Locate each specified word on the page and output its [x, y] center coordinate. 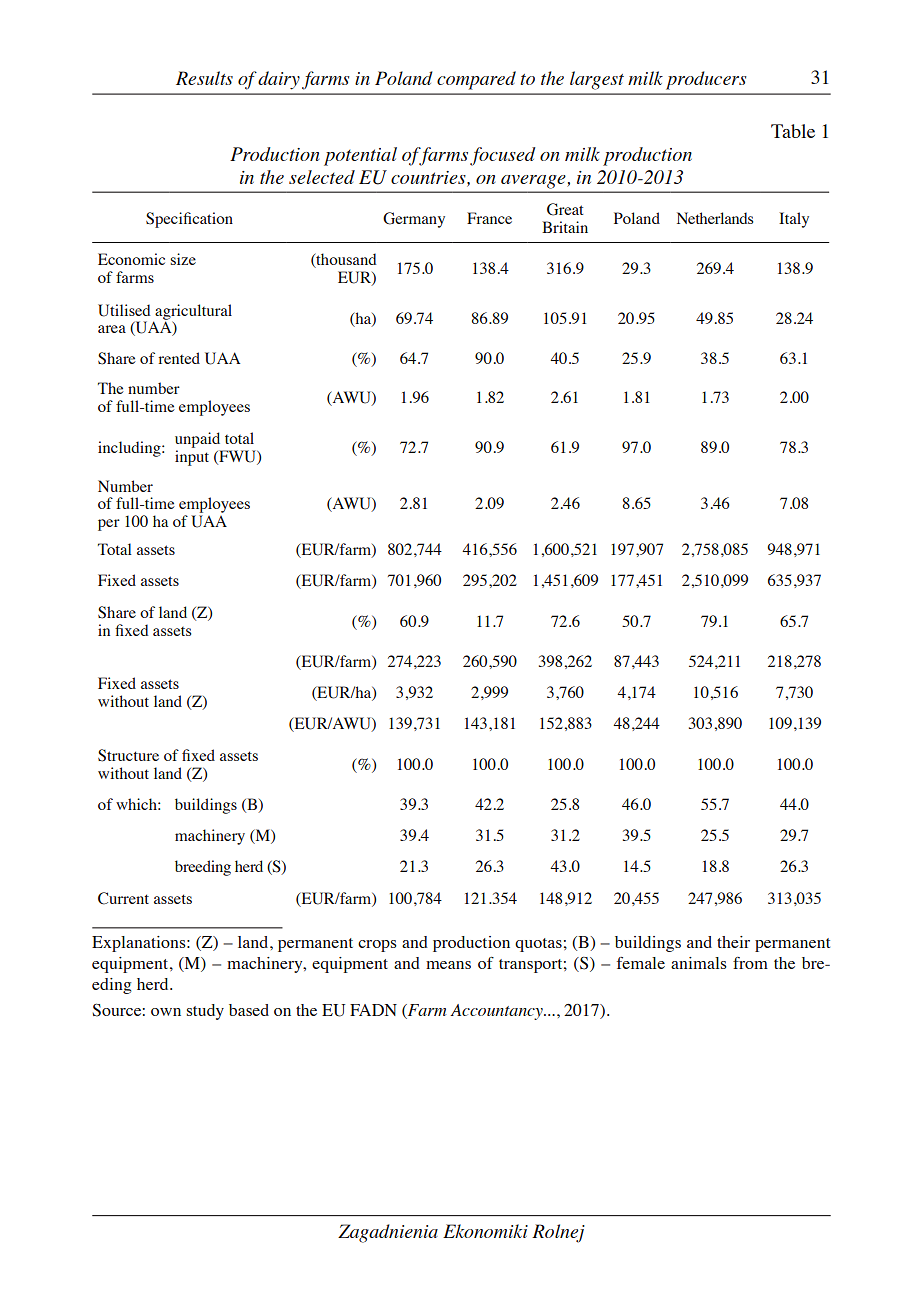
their [733, 942]
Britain [565, 227]
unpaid [199, 441]
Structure [128, 755]
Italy [794, 220]
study [205, 1012]
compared [476, 80]
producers [706, 80]
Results [204, 78]
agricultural [192, 313]
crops [377, 946]
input [192, 458]
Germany [414, 220]
